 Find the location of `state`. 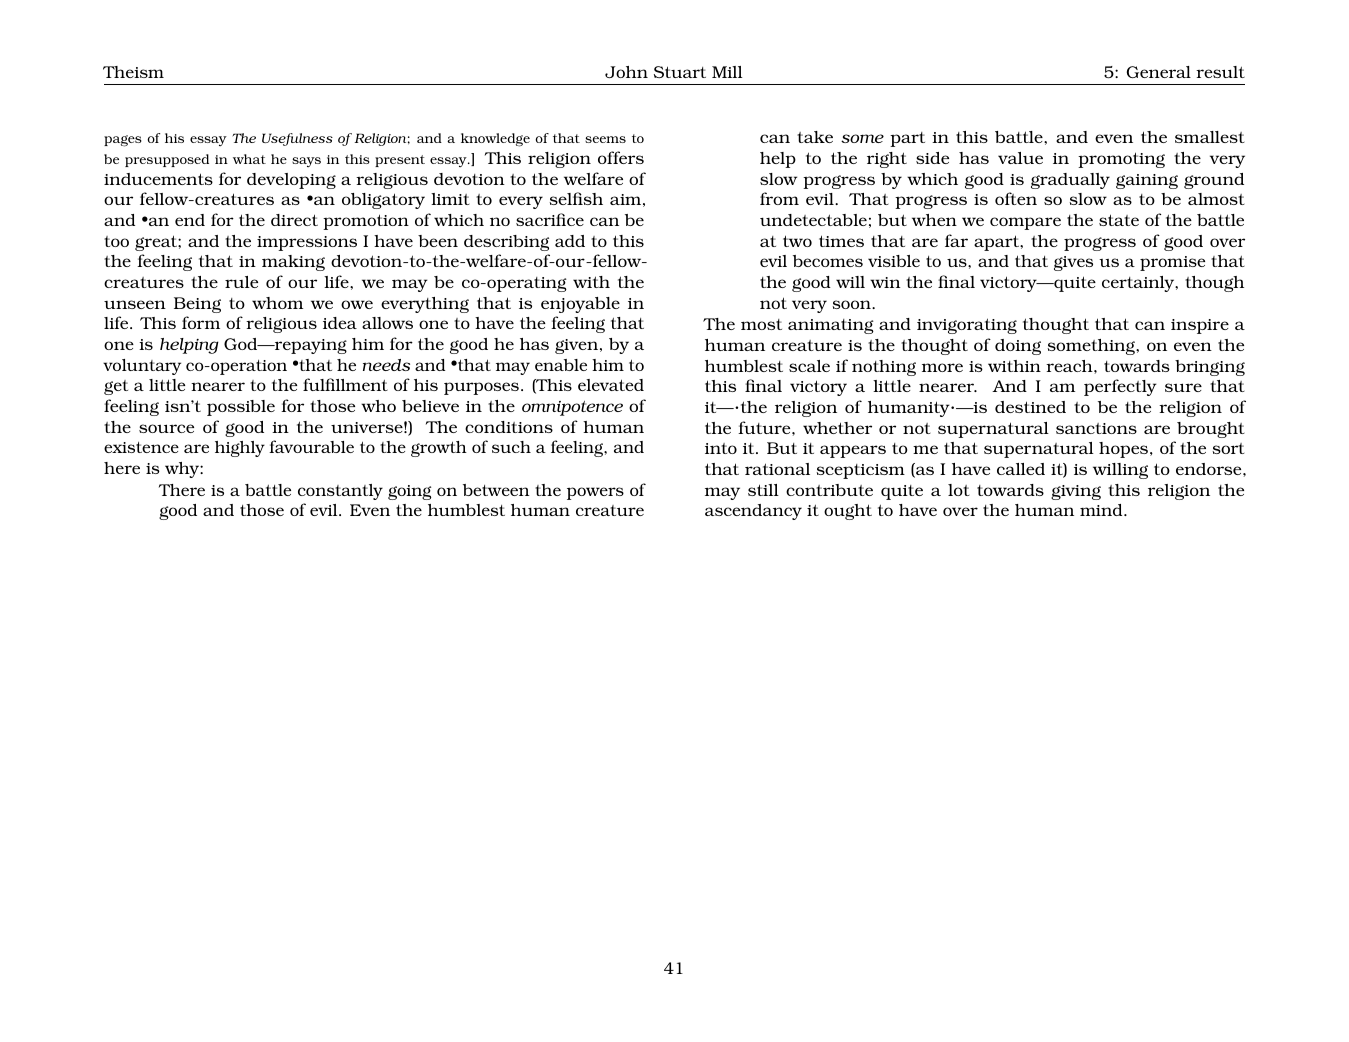

state is located at coordinates (1119, 220).
